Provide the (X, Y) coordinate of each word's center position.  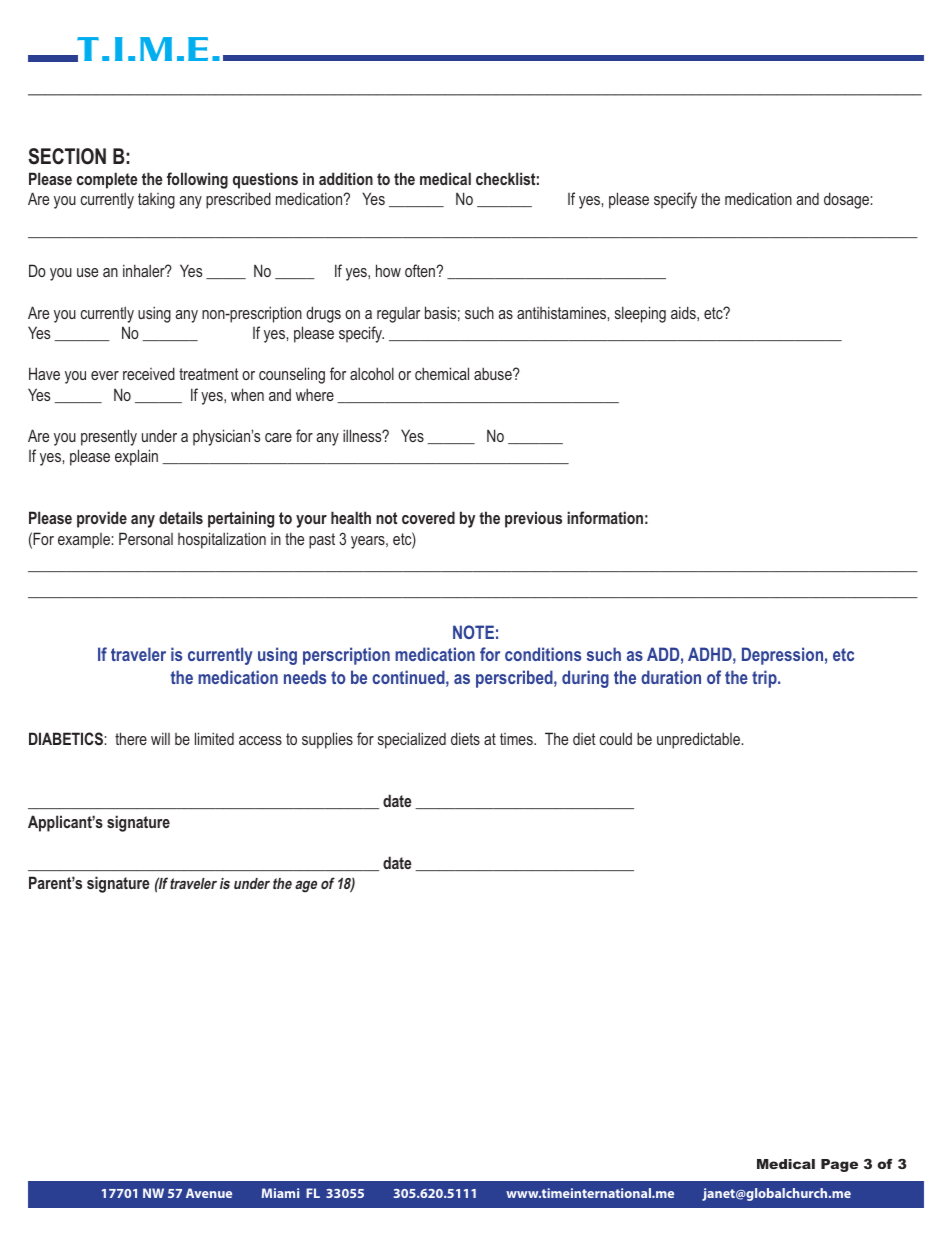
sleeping (640, 314)
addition (346, 178)
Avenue (209, 1193)
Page (839, 1165)
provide (102, 519)
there (131, 738)
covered (428, 517)
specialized (412, 740)
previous (533, 519)
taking (156, 201)
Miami (280, 1193)
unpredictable (698, 740)
